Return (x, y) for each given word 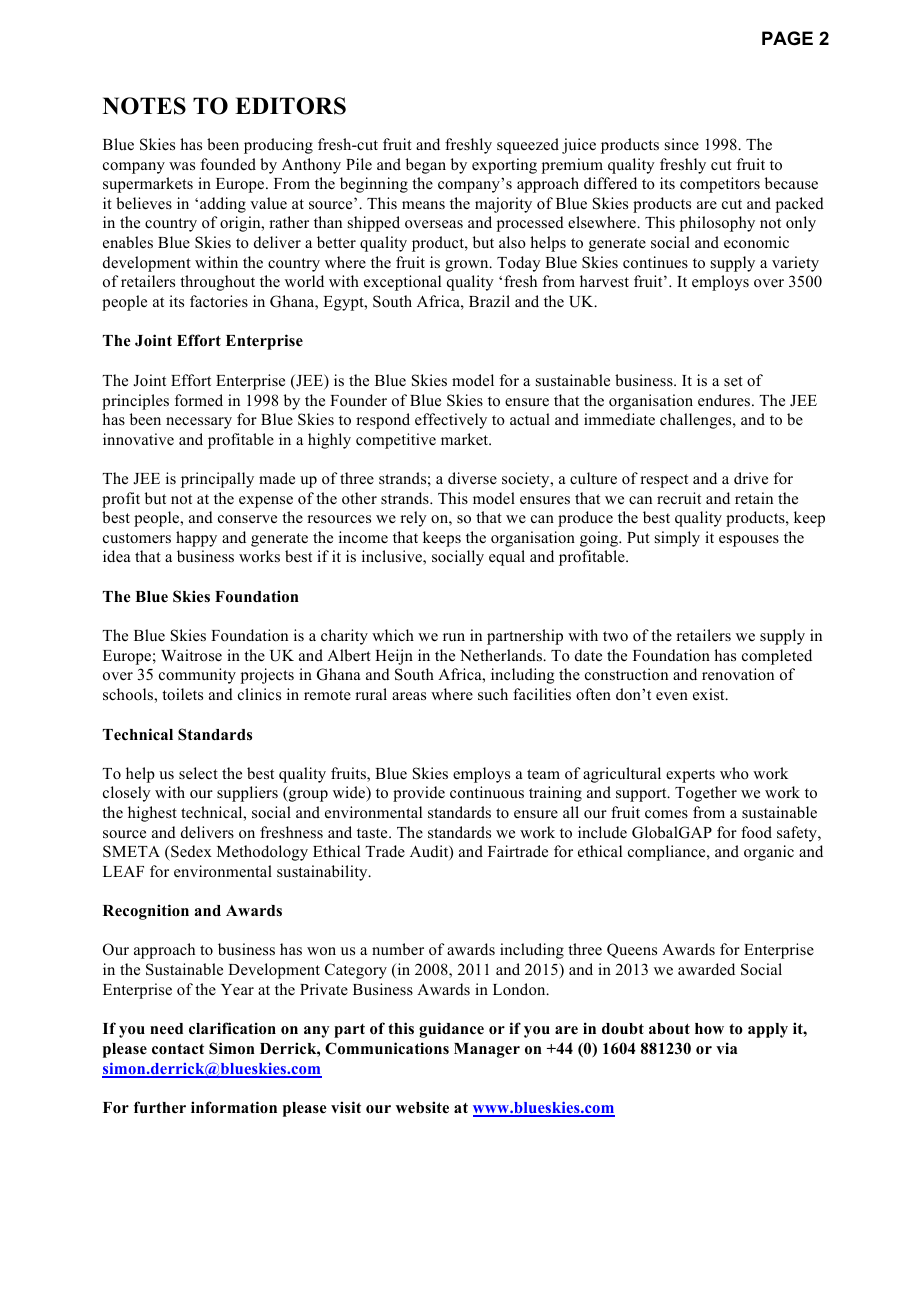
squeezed (528, 146)
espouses (749, 541)
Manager (487, 1050)
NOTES (144, 106)
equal (507, 558)
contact (178, 1049)
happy (196, 539)
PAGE (787, 38)
